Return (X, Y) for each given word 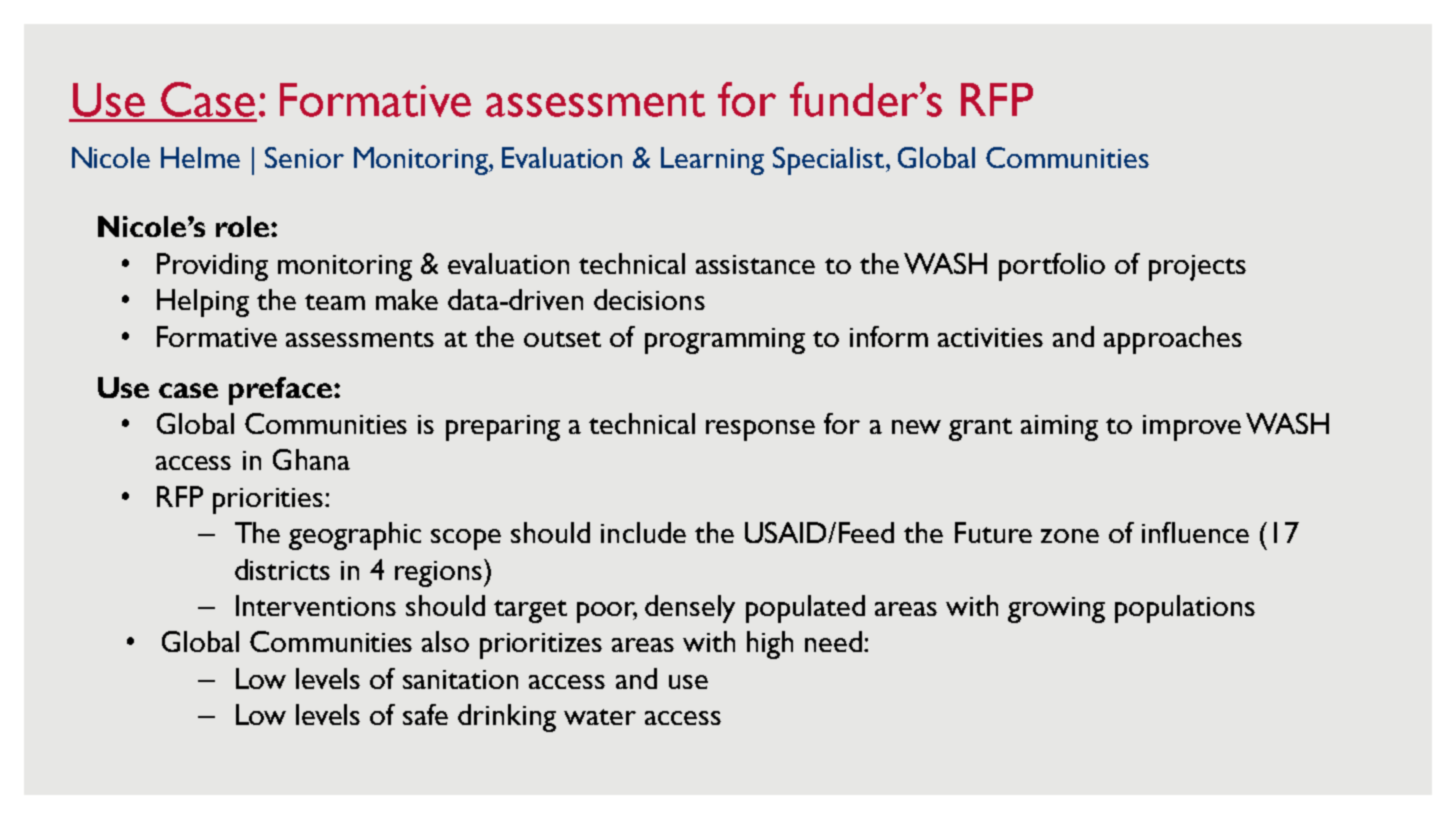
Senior (304, 157)
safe (425, 714)
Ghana (311, 459)
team (335, 302)
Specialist (830, 161)
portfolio (1052, 267)
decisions (649, 299)
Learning (712, 161)
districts (282, 569)
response (760, 430)
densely (690, 609)
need (833, 641)
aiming (1059, 428)
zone (1070, 536)
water (600, 717)
